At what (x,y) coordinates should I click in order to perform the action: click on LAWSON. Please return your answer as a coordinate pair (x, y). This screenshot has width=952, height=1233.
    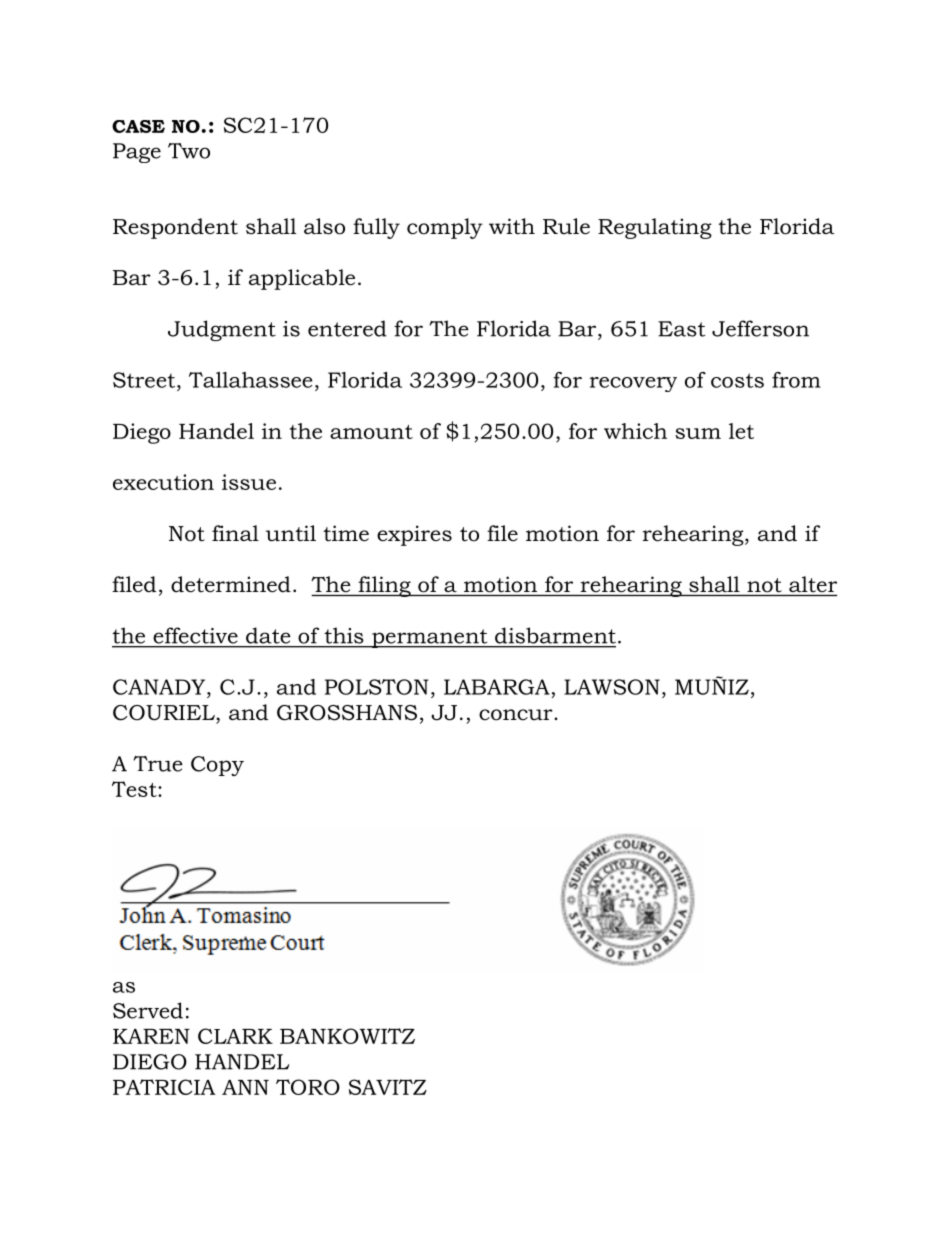
    Looking at the image, I should click on (612, 687).
